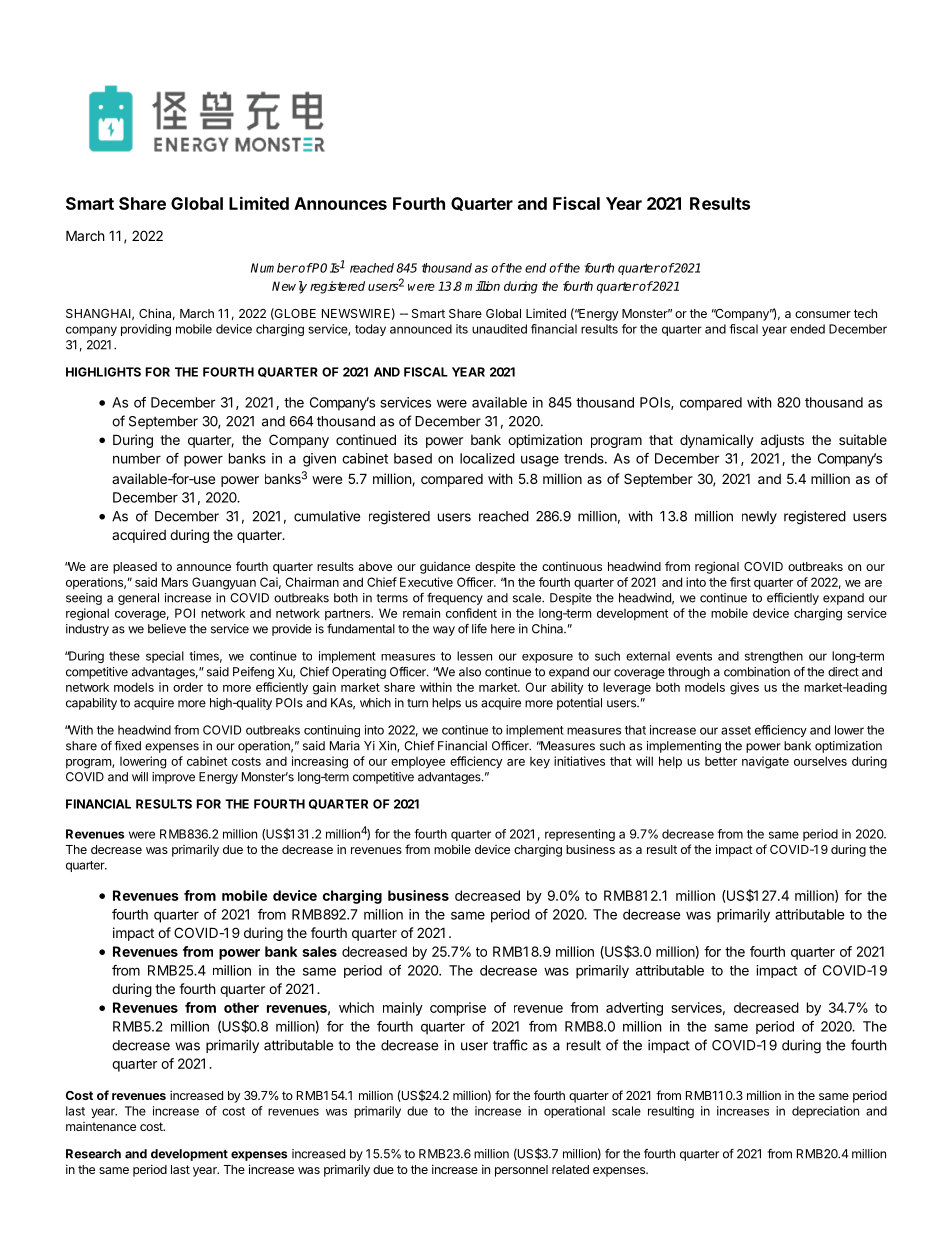  I want to click on ended, so click(807, 329).
